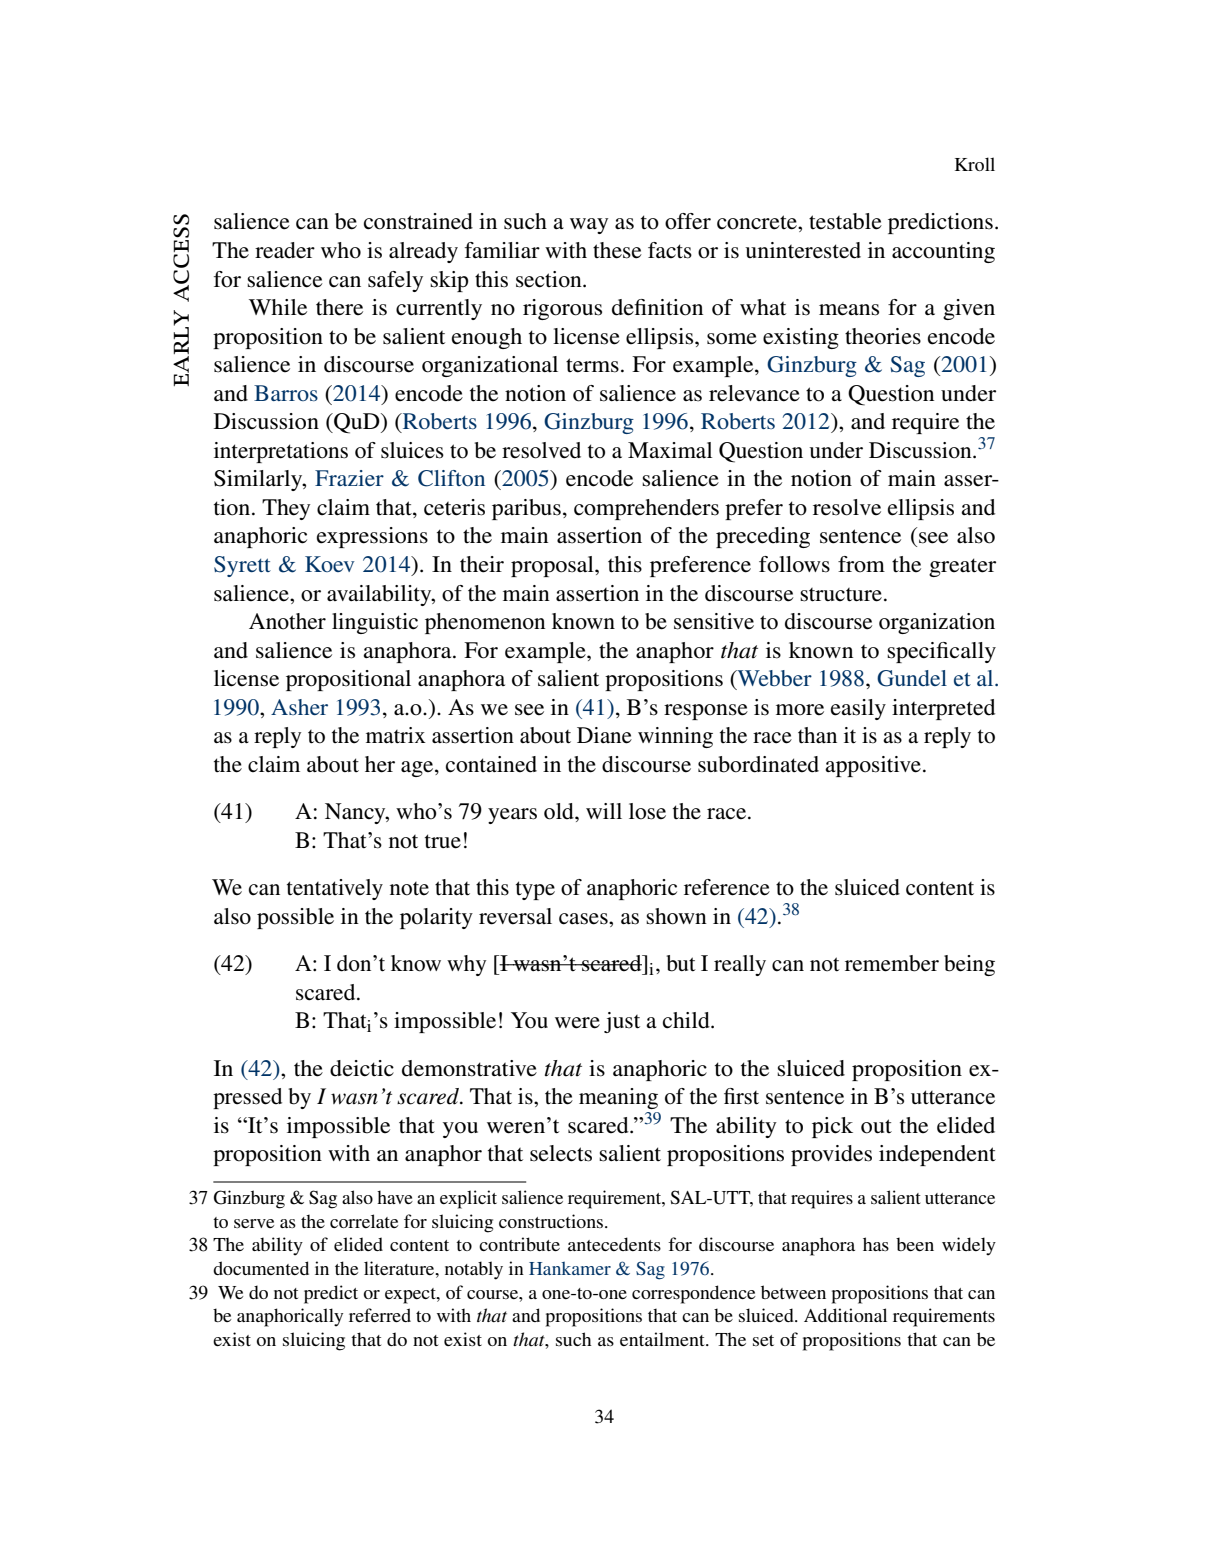 This screenshot has height=1565, width=1209. What do you see at coordinates (845, 221) in the screenshot?
I see `testable` at bounding box center [845, 221].
